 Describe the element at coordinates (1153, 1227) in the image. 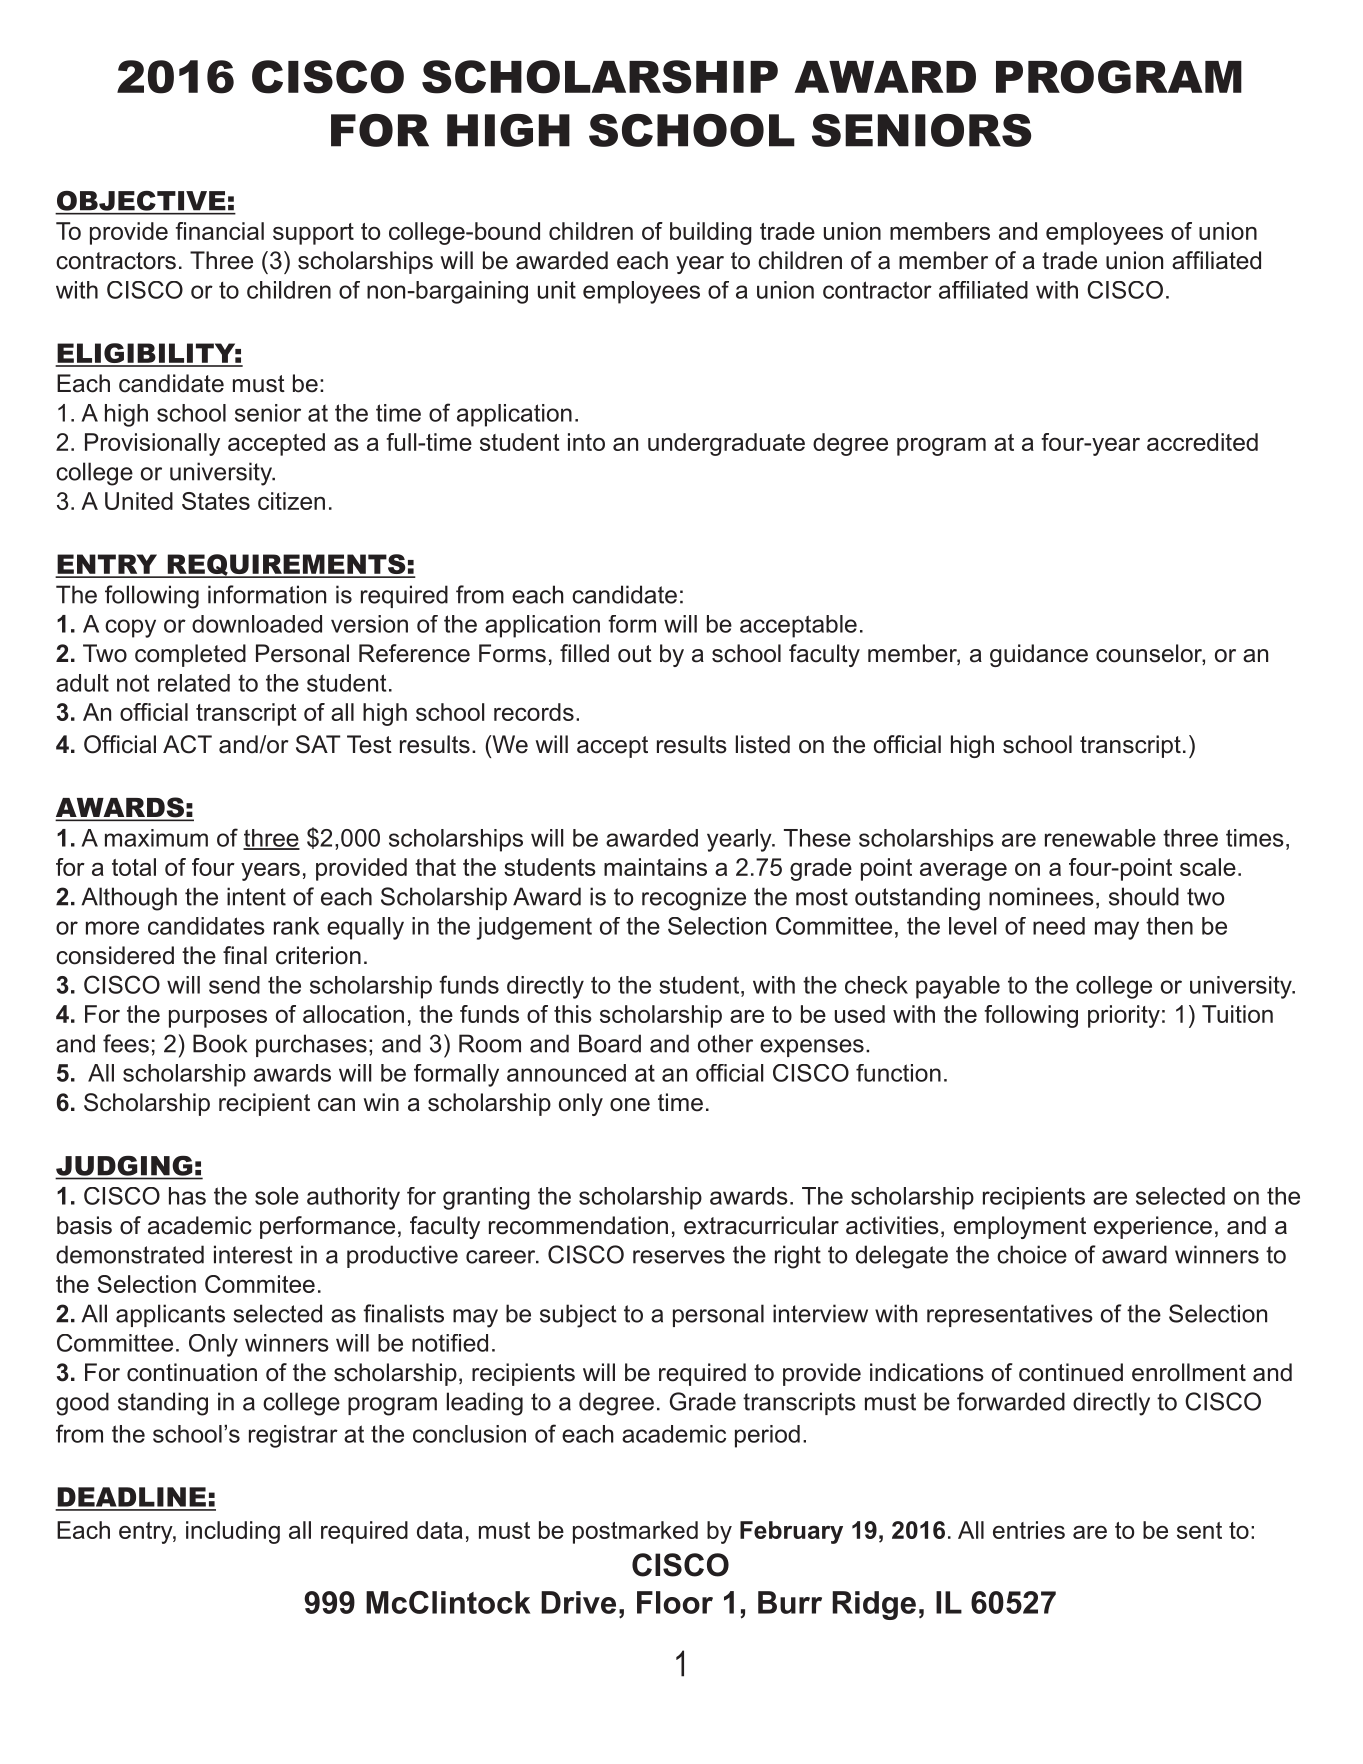

I see `experience` at that location.
